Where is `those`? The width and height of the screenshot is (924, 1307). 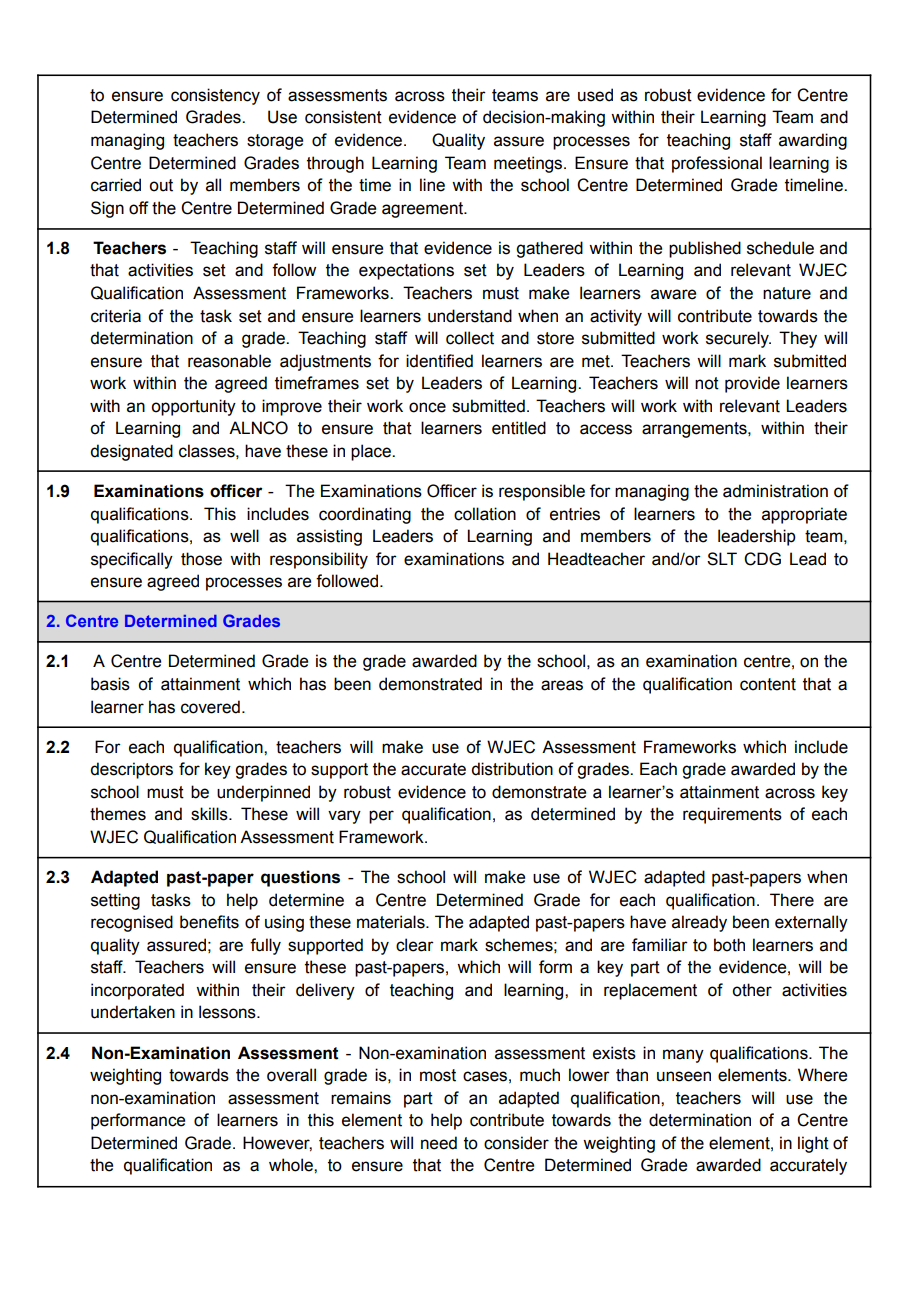
those is located at coordinates (201, 559).
